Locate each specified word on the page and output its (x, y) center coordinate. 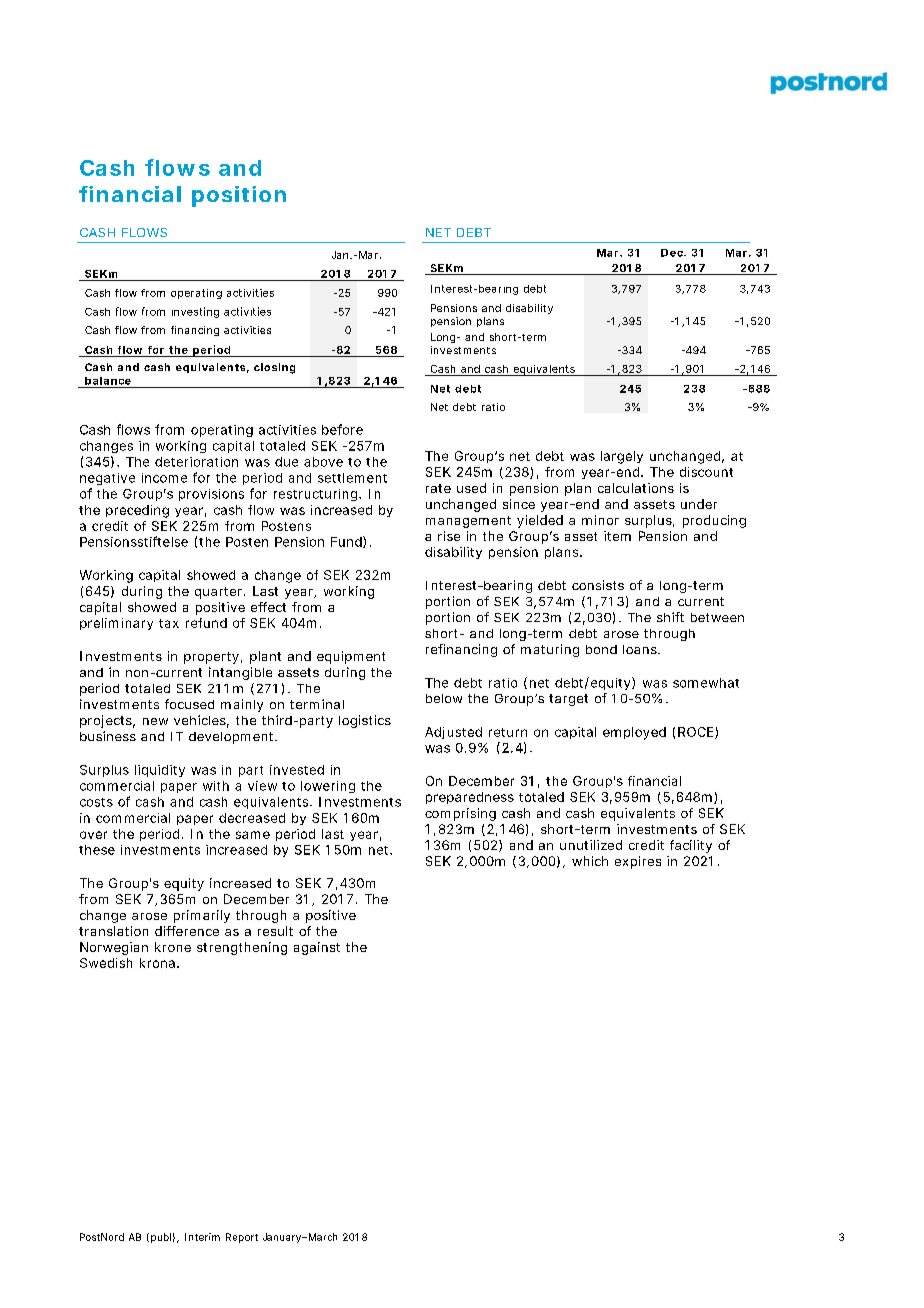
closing (274, 368)
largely (622, 457)
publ (161, 1238)
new (155, 721)
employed (634, 733)
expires (638, 862)
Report (242, 1238)
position (239, 196)
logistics (365, 721)
